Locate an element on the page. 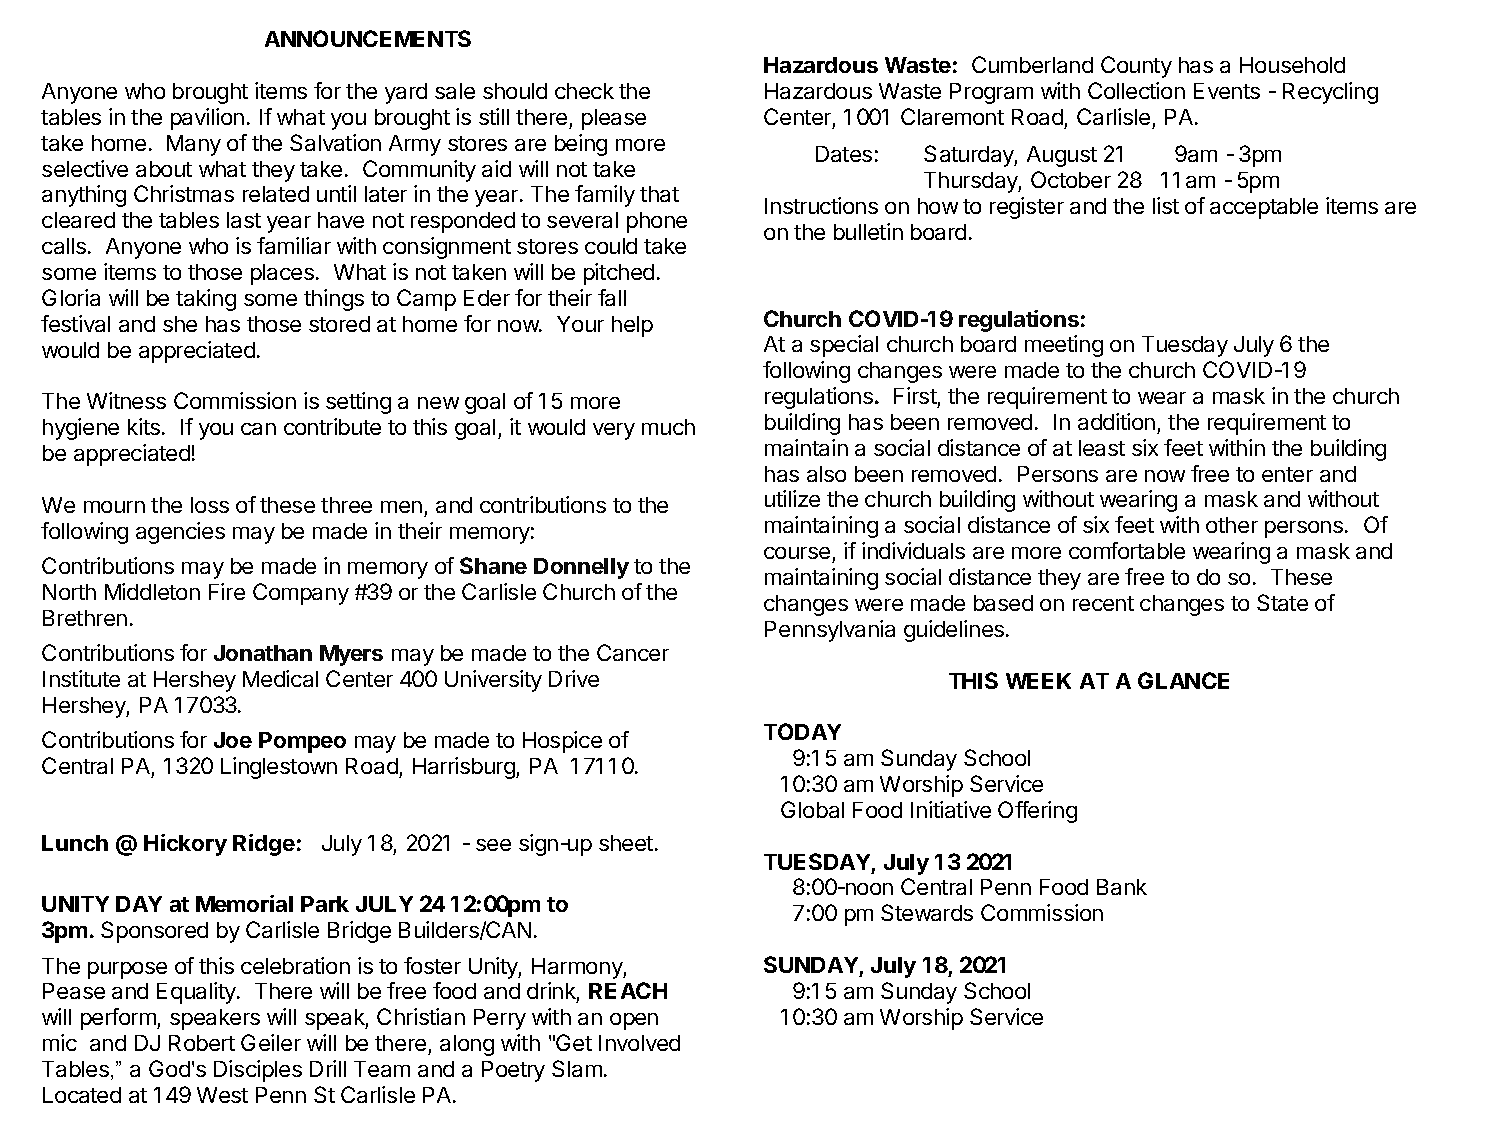 This image has width=1485, height=1147. GLANCE is located at coordinates (1183, 680).
